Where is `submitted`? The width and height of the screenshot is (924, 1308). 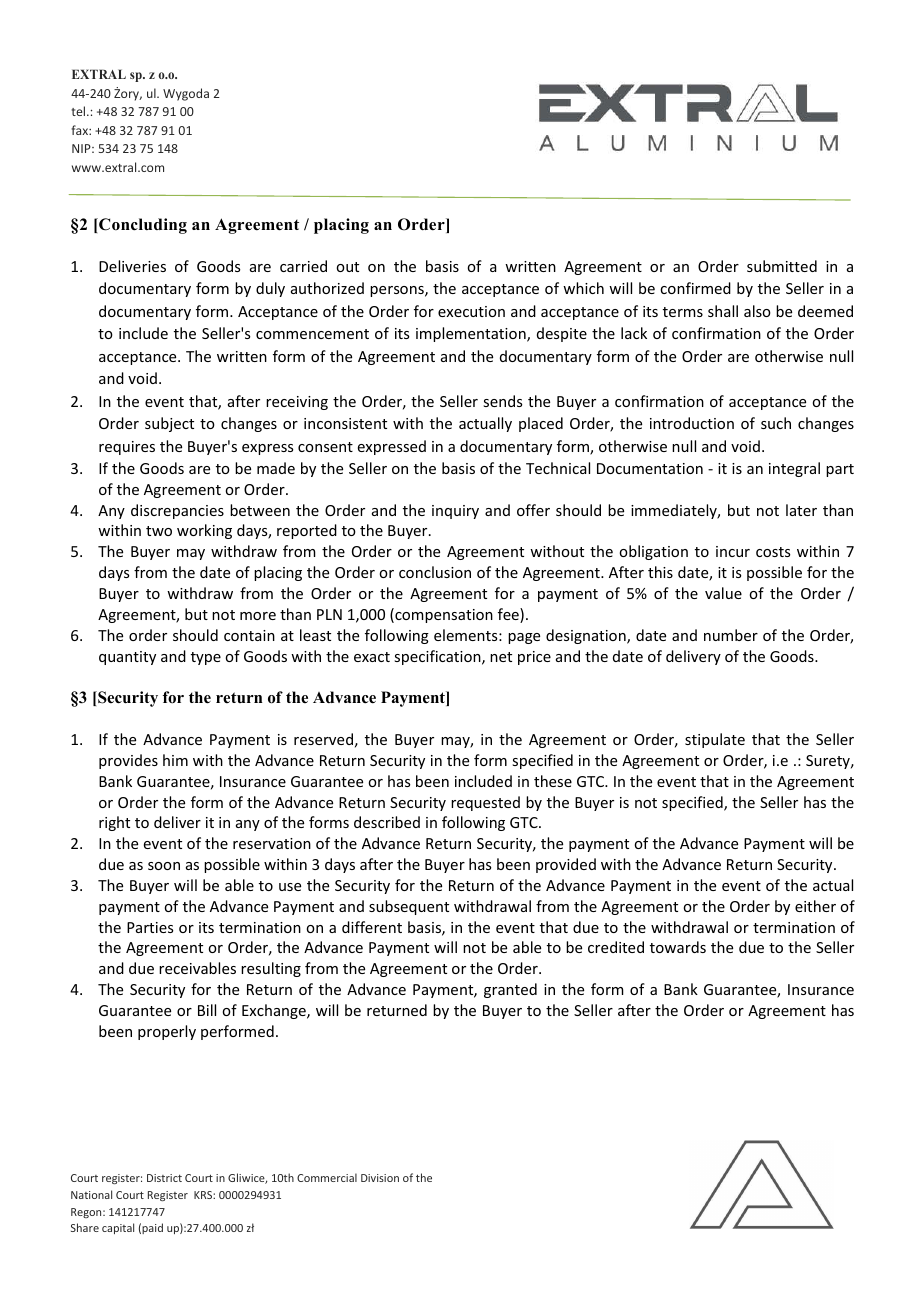
submitted is located at coordinates (782, 266).
